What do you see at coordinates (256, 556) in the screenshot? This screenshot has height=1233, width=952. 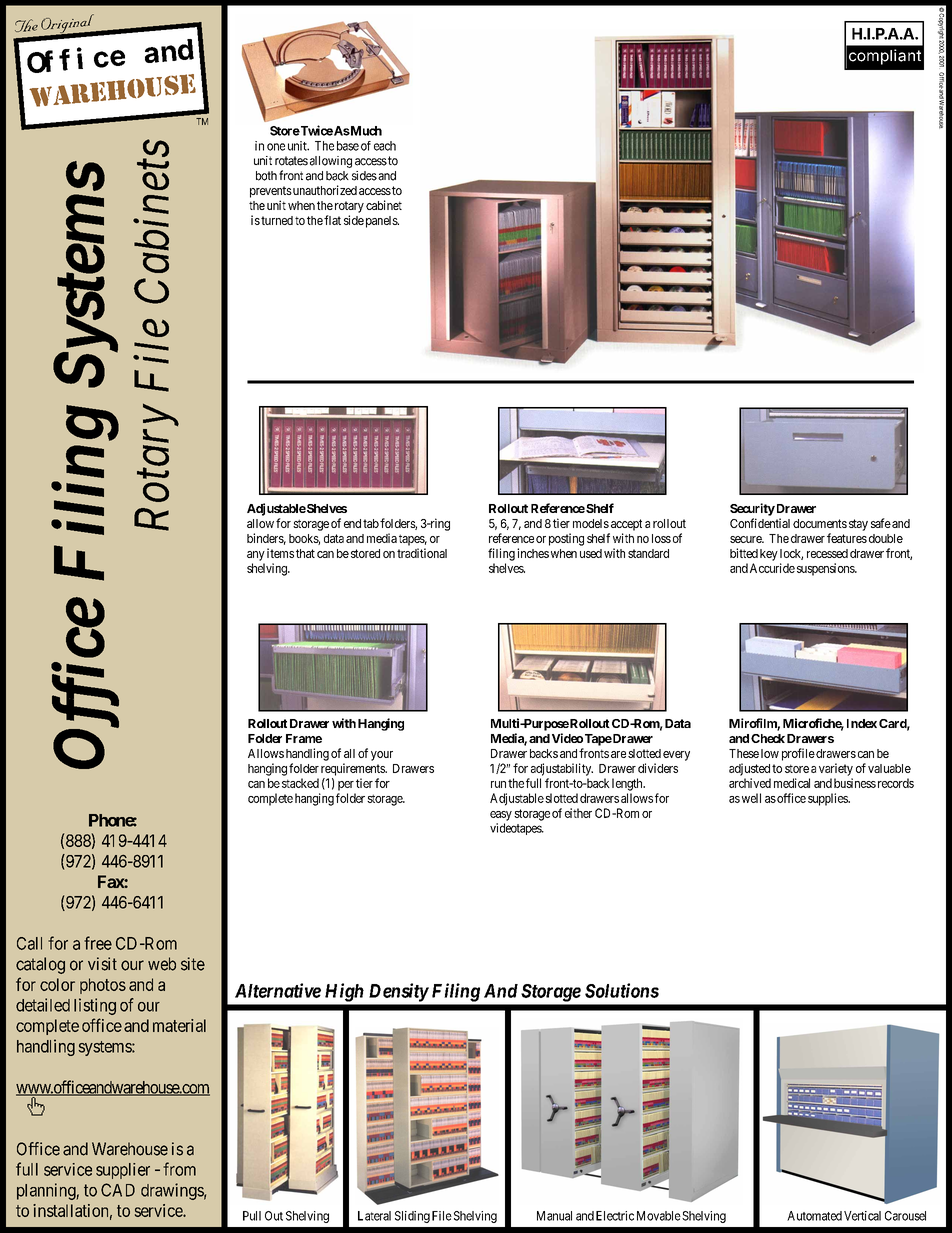 I see `any` at bounding box center [256, 556].
